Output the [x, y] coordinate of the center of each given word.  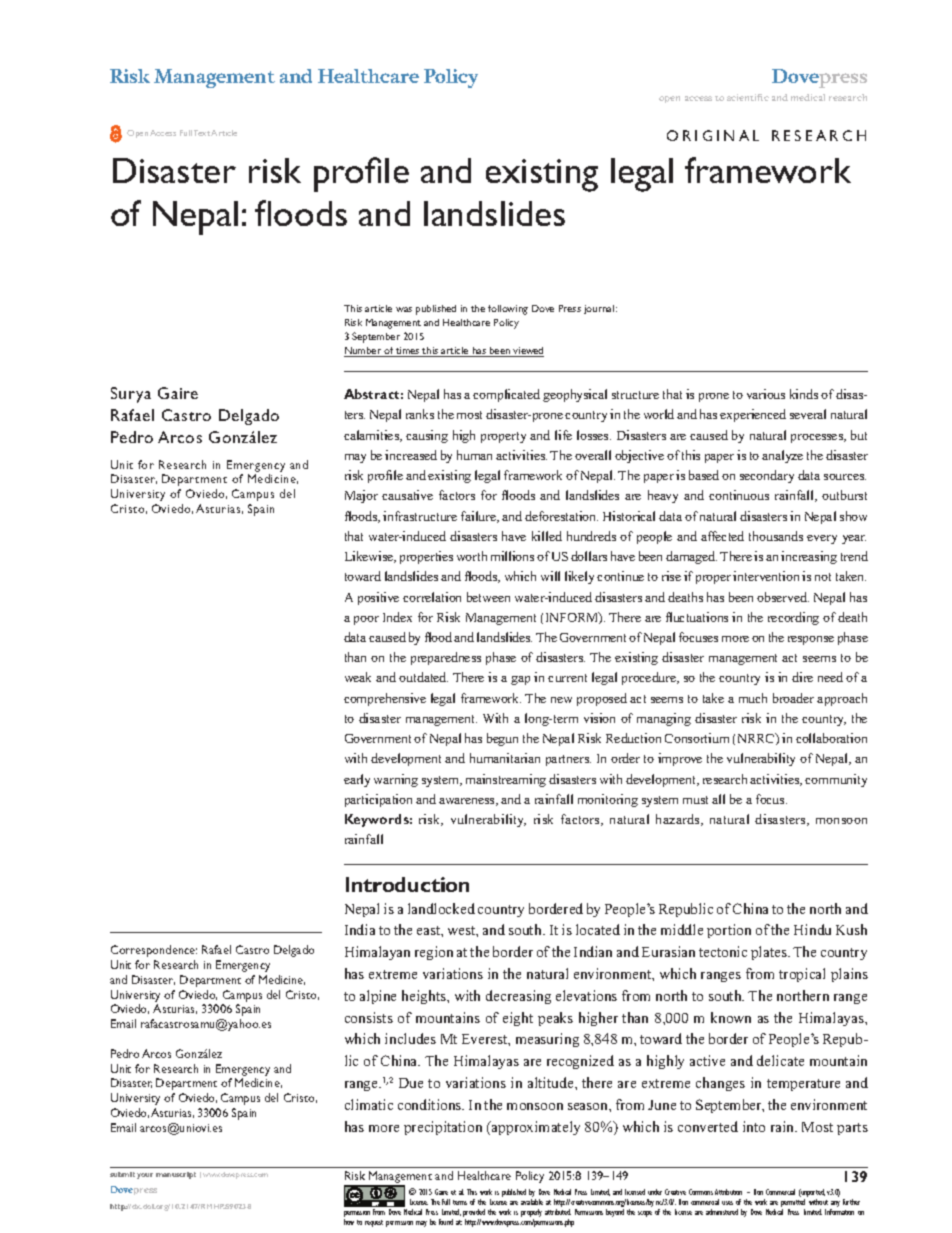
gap [520, 680]
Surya [131, 395]
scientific [748, 97]
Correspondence [154, 951]
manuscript [176, 1175]
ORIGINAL [713, 135]
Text [203, 133]
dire [802, 677]
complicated [506, 395]
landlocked [441, 908]
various [766, 394]
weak [358, 677]
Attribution [728, 1192]
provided [474, 1214]
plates [770, 953]
